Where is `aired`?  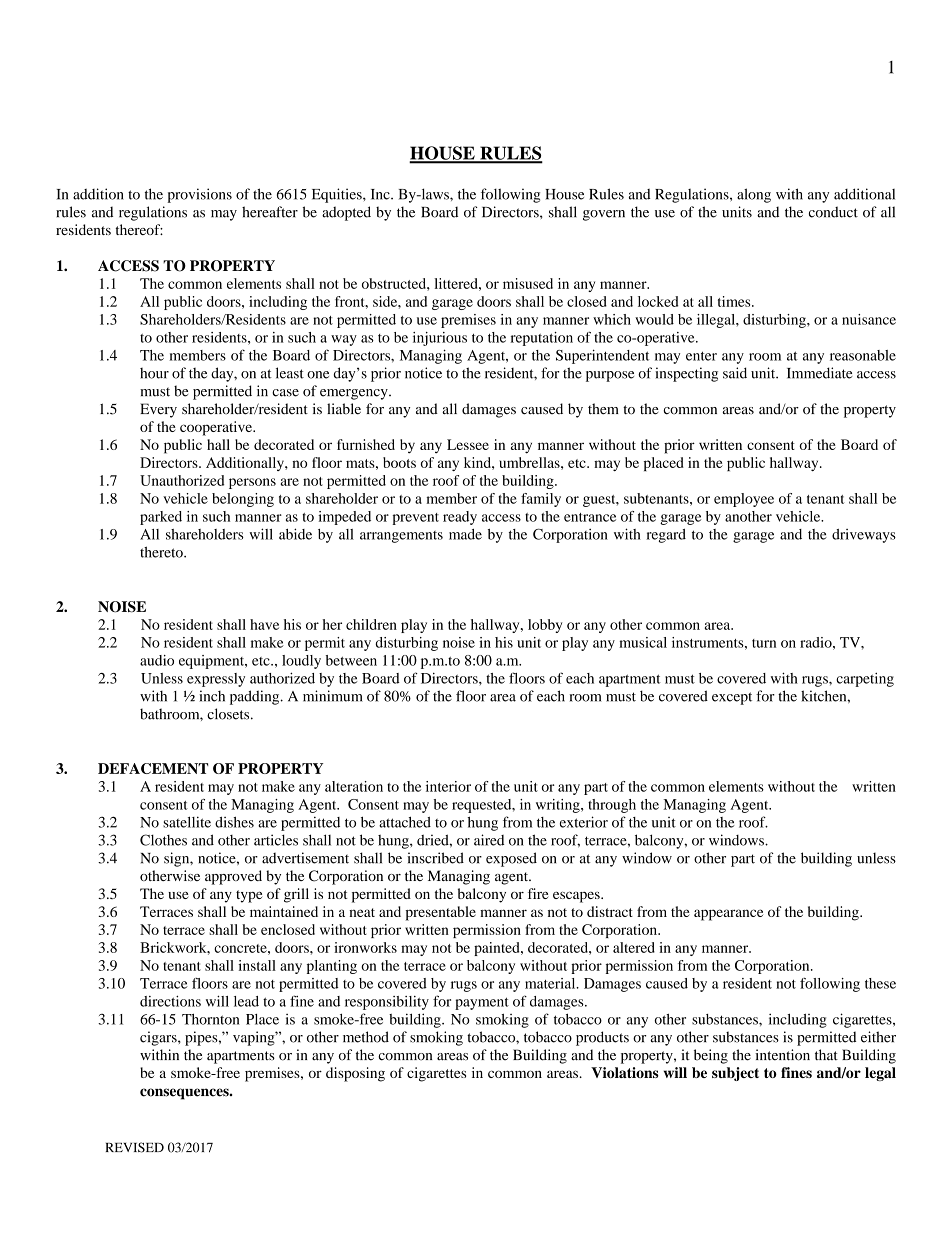
aired is located at coordinates (489, 840).
